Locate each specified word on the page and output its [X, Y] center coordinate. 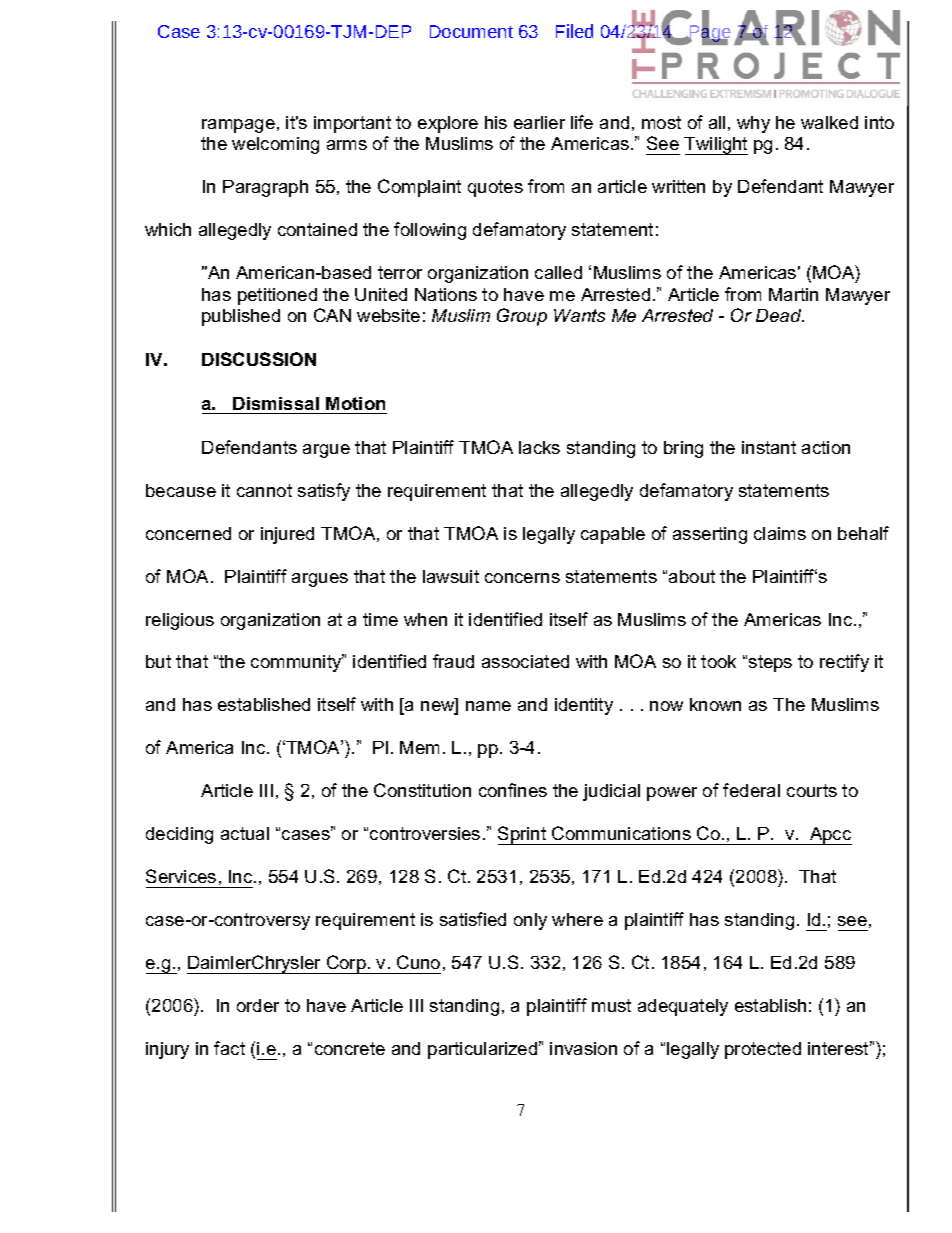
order [258, 1005]
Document [471, 31]
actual [245, 833]
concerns [522, 578]
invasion [583, 1048]
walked [829, 122]
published [241, 317]
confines [513, 790]
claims [780, 533]
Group [522, 317]
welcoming [275, 145]
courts [812, 790]
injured [287, 535]
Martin [793, 294]
